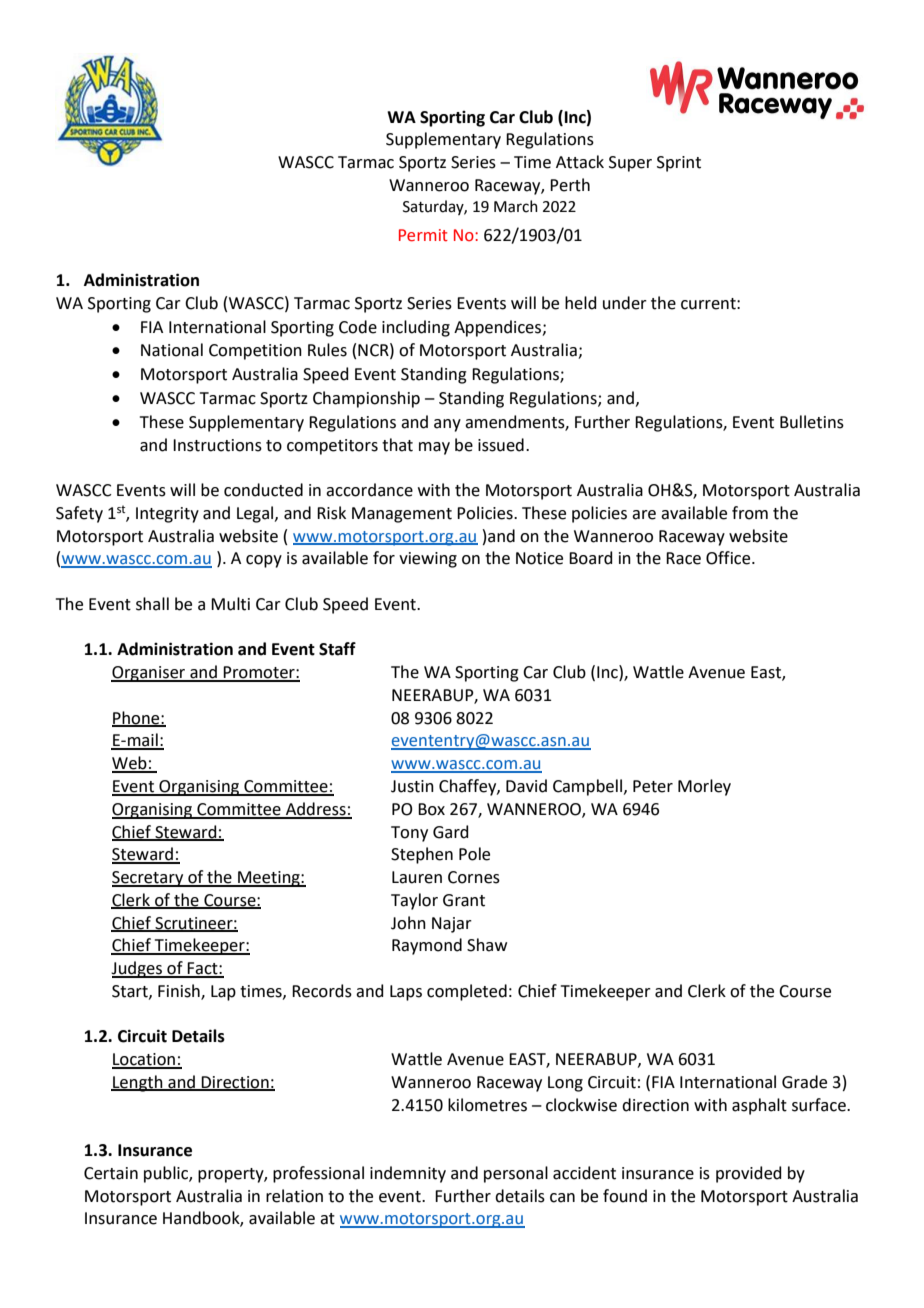  Describe the element at coordinates (704, 787) in the screenshot. I see `Morley` at that location.
